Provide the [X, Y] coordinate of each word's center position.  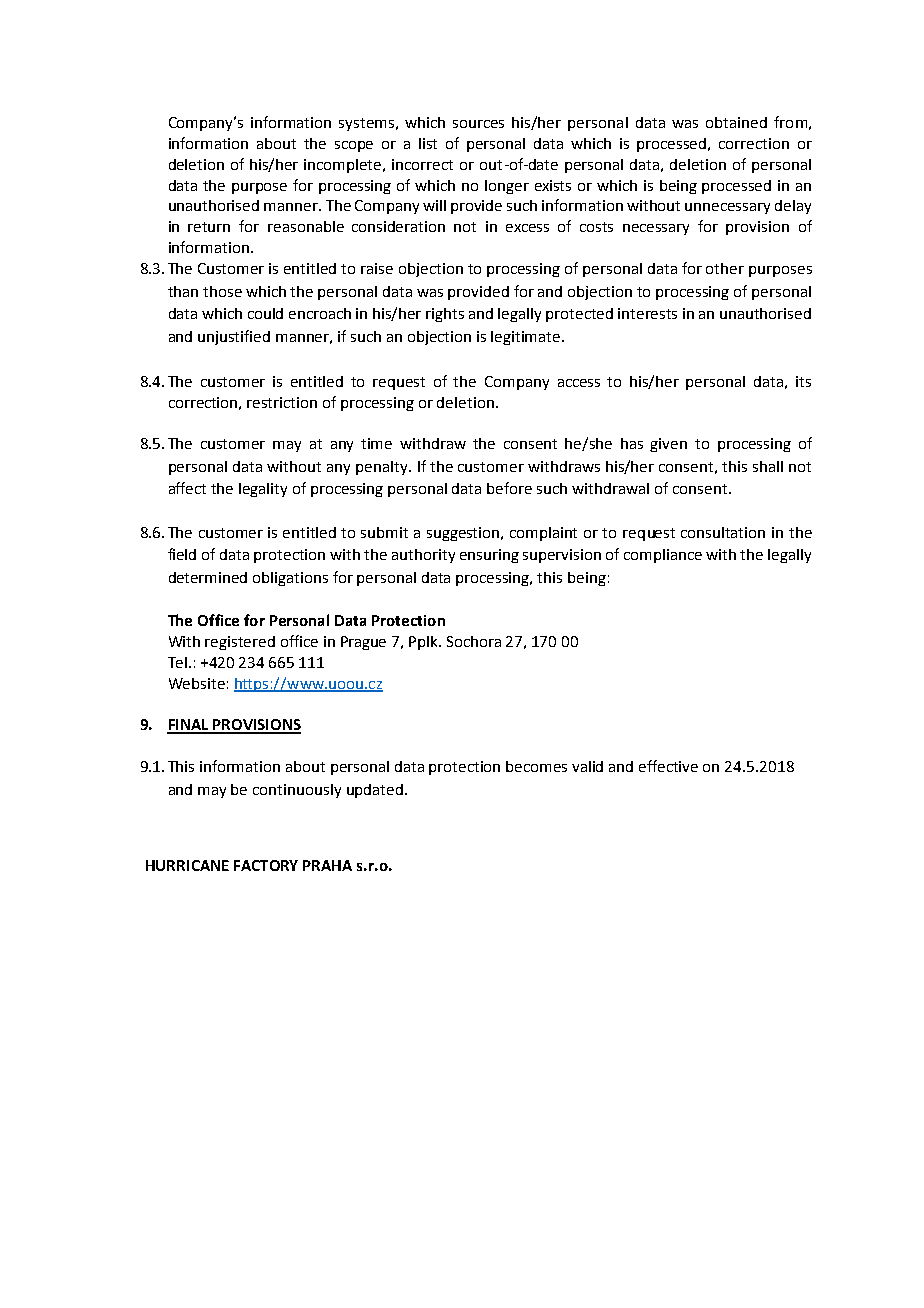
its [803, 381]
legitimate [527, 338]
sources [478, 124]
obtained [736, 122]
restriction [282, 402]
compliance [663, 556]
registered [240, 643]
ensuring [489, 556]
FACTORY [266, 865]
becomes [536, 766]
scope [354, 146]
